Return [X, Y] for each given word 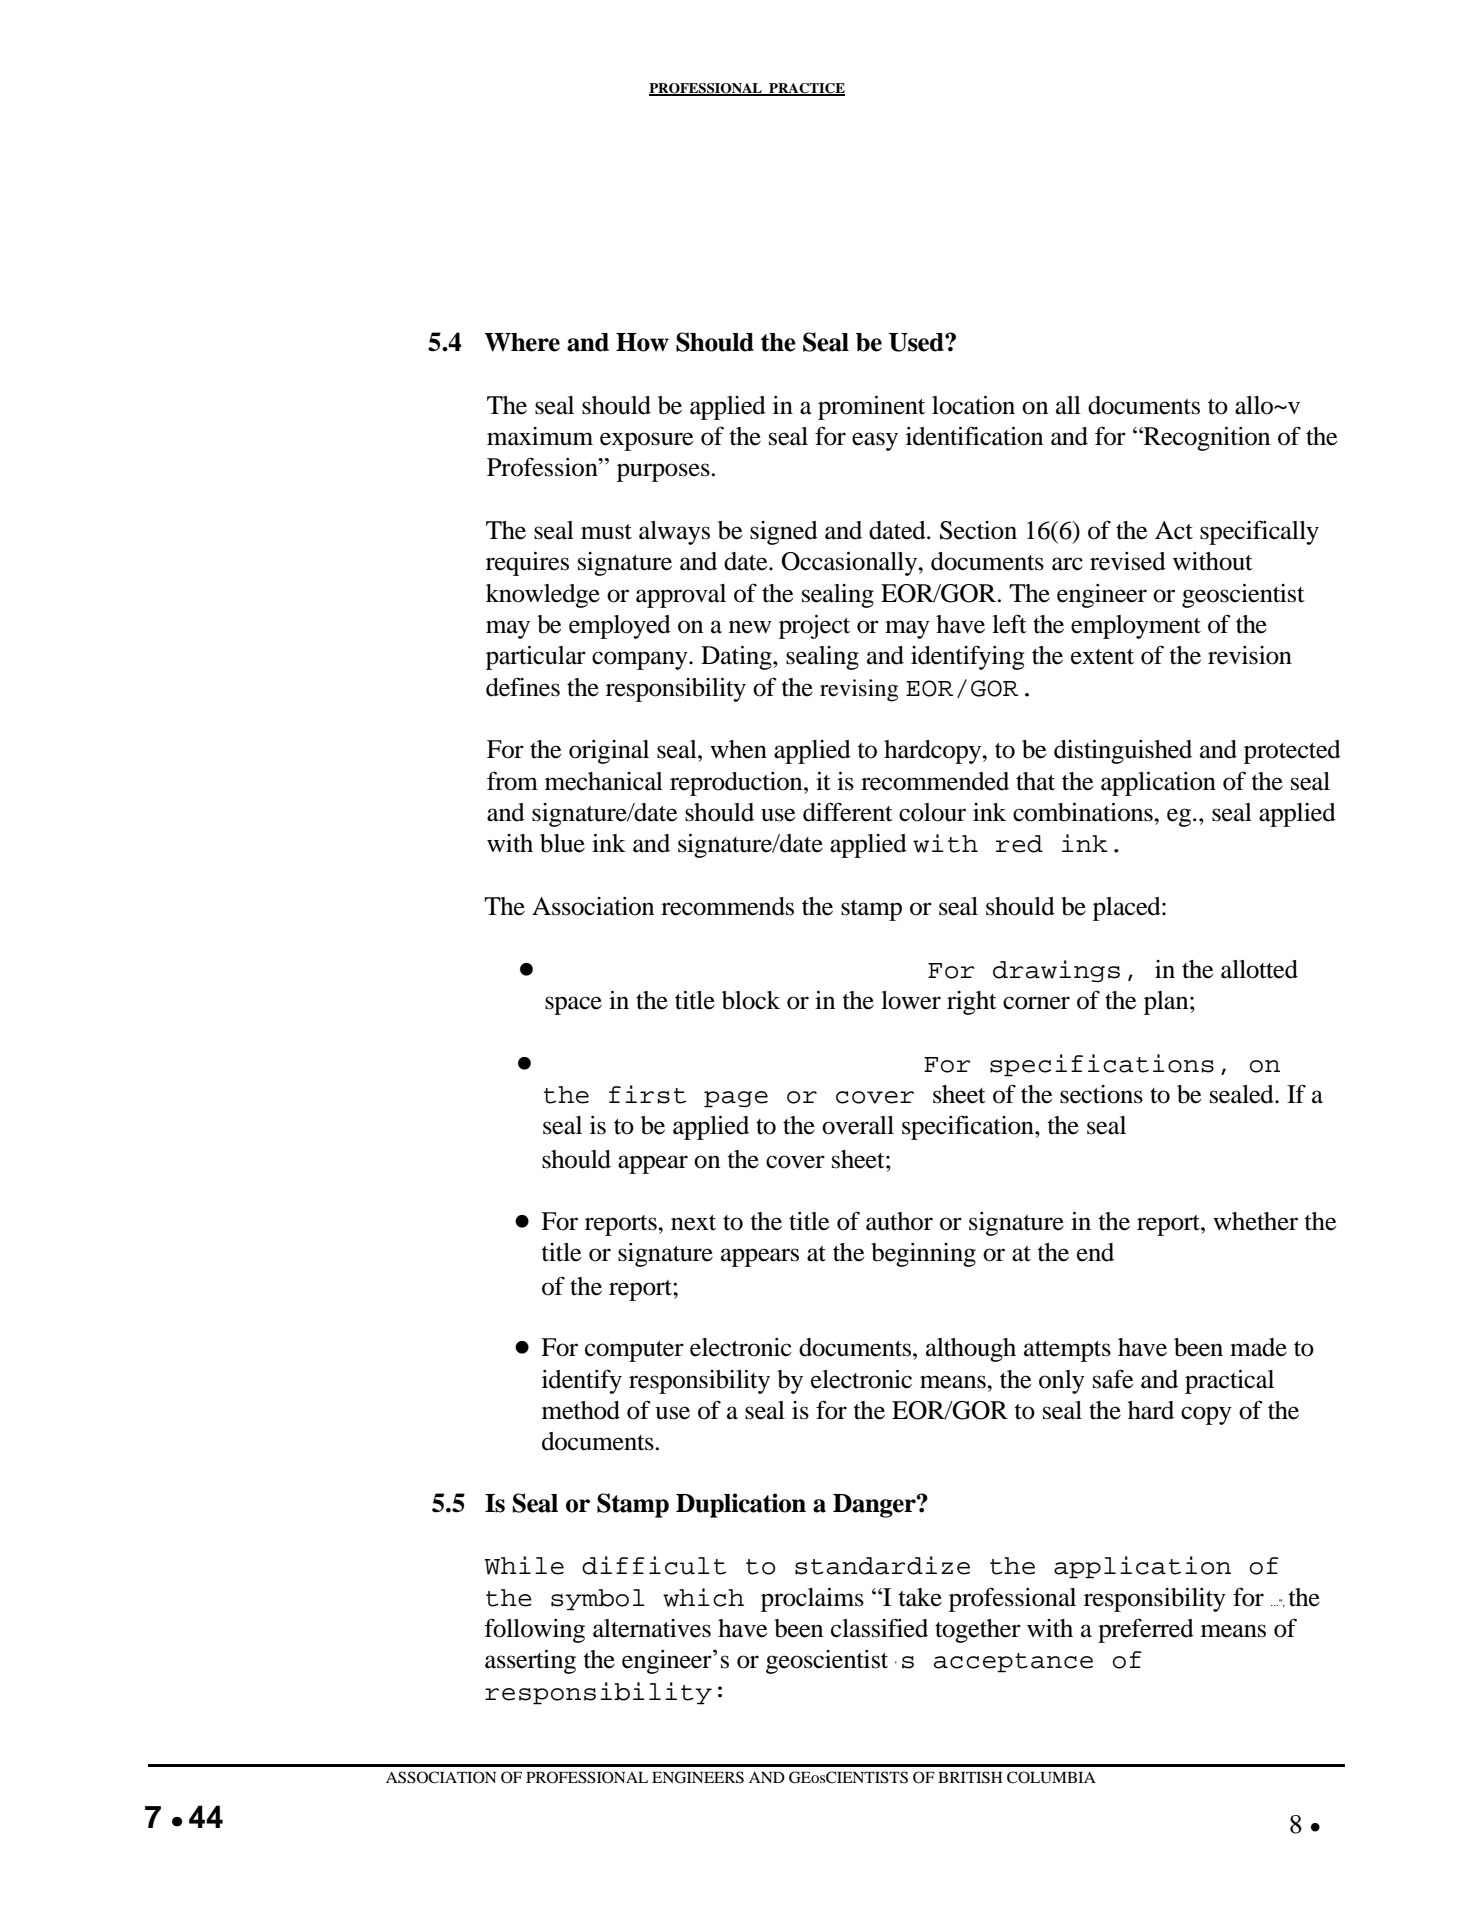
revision [1250, 655]
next [693, 1223]
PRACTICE [806, 89]
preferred [1146, 1630]
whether [1255, 1221]
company [641, 660]
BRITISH [970, 1777]
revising [859, 690]
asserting [530, 1662]
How [642, 342]
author [899, 1221]
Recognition [1206, 439]
